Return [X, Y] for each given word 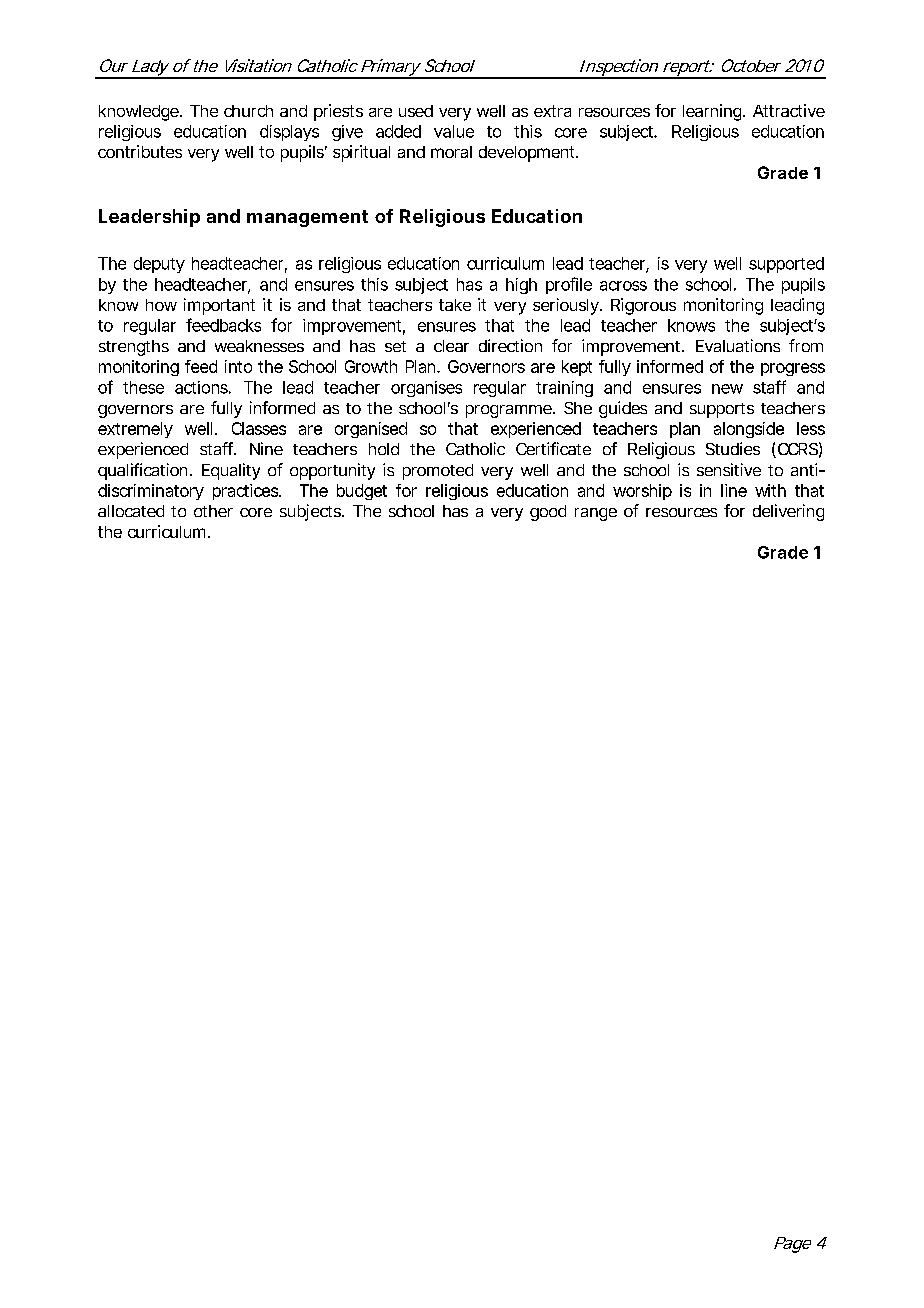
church [248, 111]
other [213, 511]
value [454, 131]
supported [786, 265]
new [727, 389]
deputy [159, 265]
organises [426, 389]
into [238, 366]
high [521, 286]
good [548, 513]
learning [713, 112]
